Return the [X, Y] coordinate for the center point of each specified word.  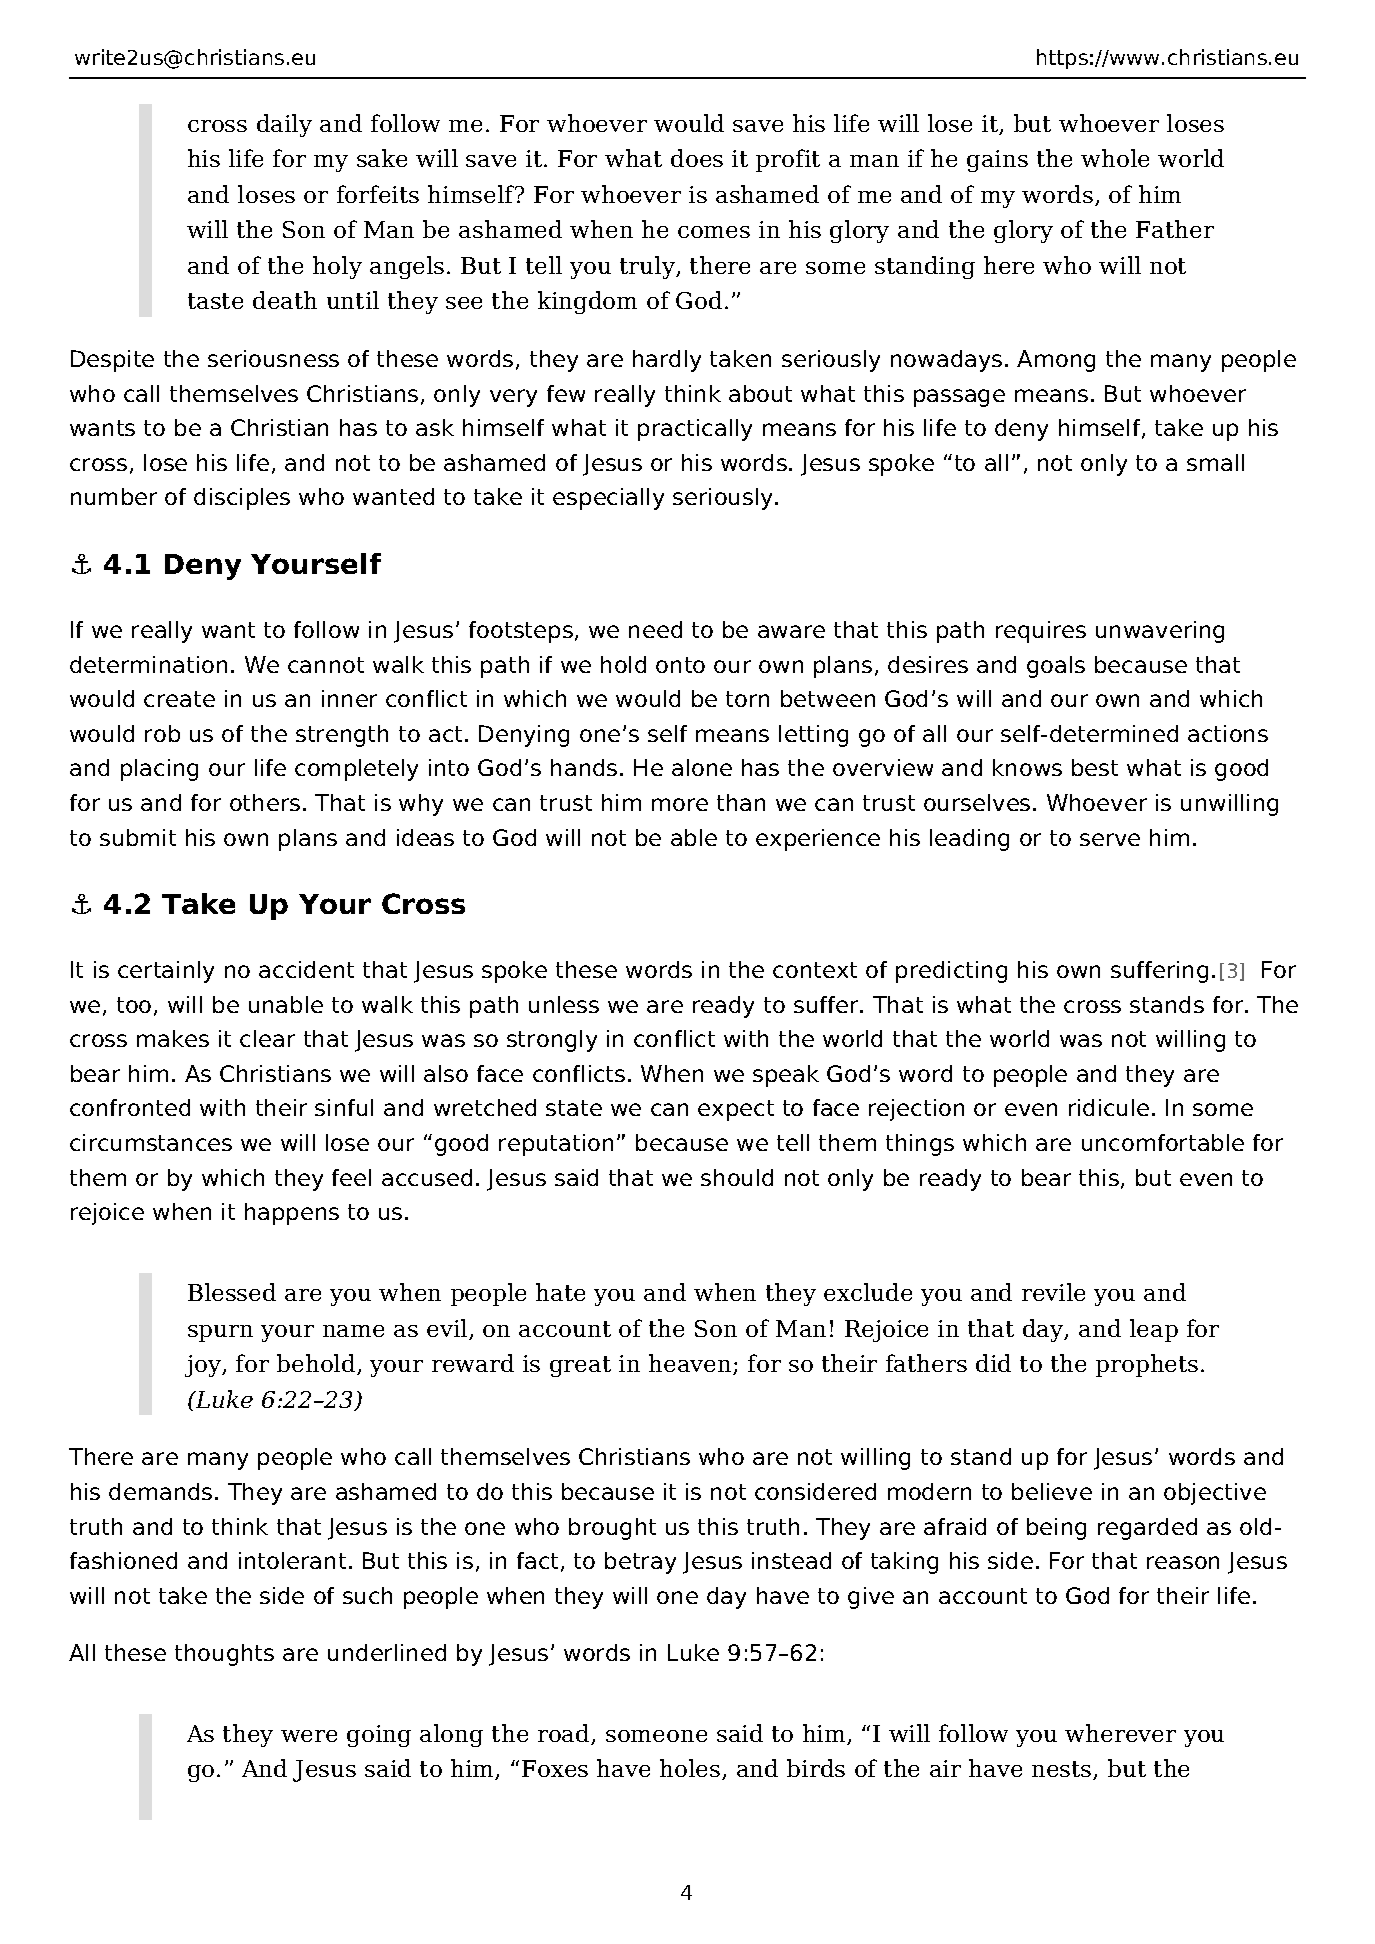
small [1215, 462]
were [309, 1736]
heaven [691, 1364]
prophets [1147, 1365]
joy [204, 1366]
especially [608, 499]
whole [1115, 158]
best [1095, 767]
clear [267, 1038]
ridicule [1109, 1107]
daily [284, 125]
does [697, 158]
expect [736, 1110]
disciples [242, 499]
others [265, 802]
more [680, 804]
